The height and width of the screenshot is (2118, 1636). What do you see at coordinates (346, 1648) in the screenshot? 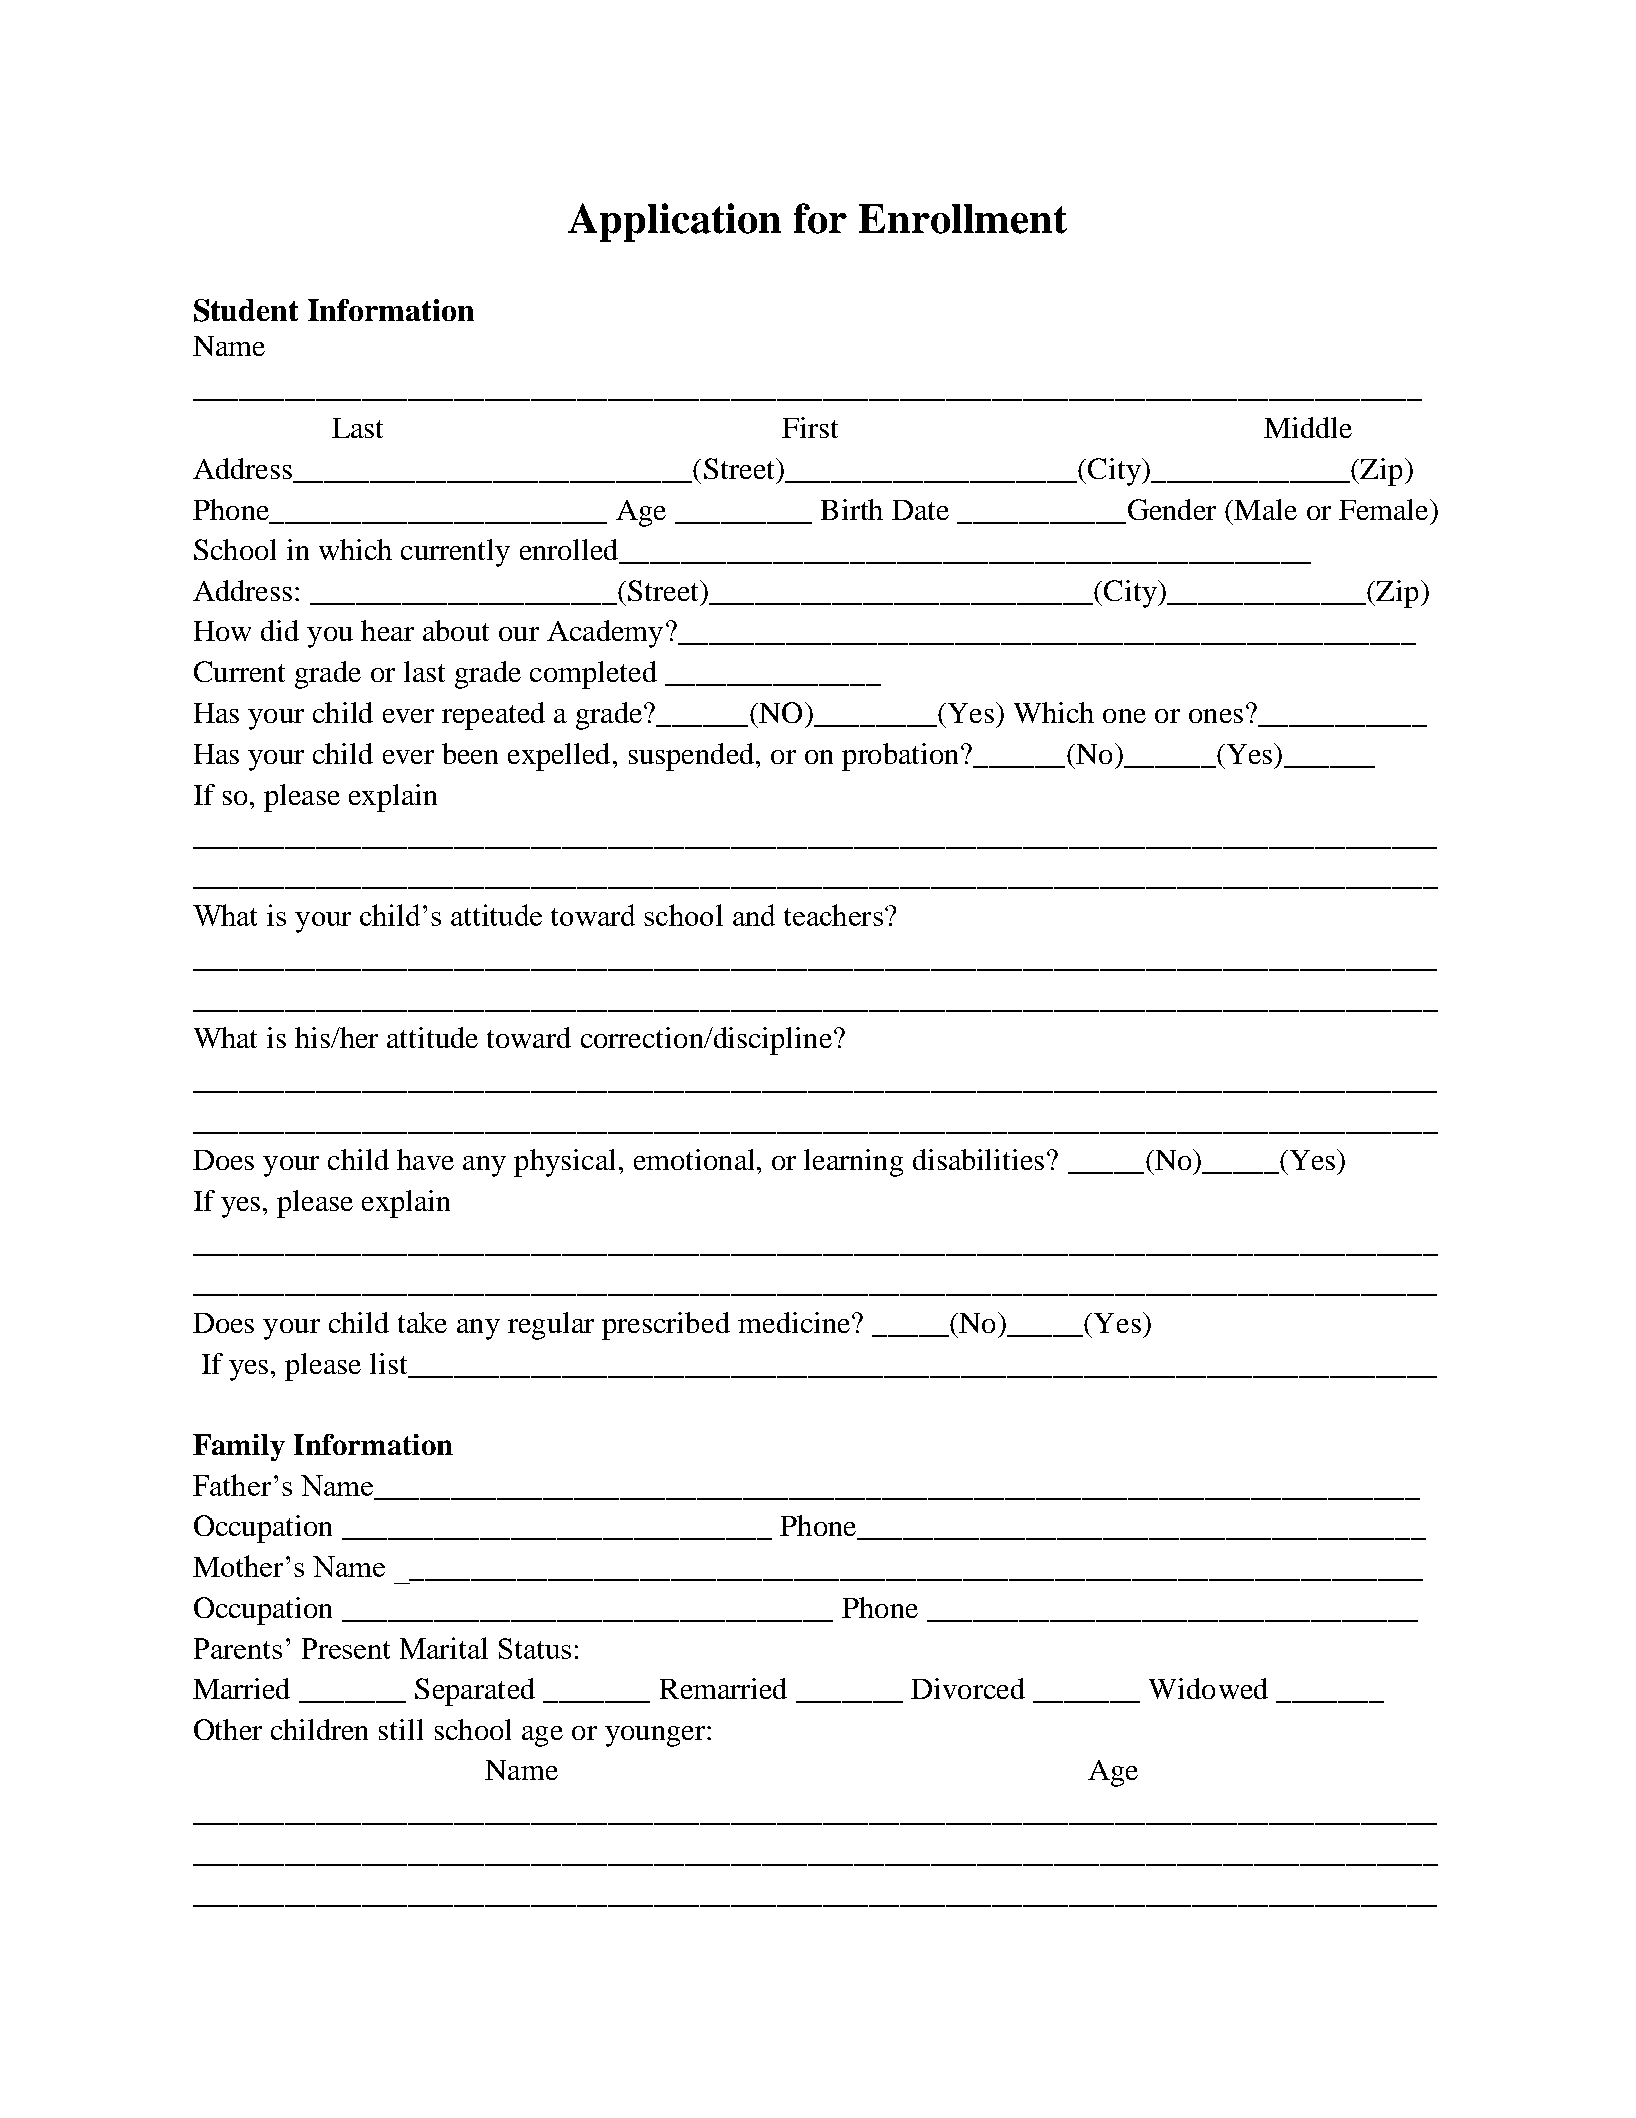
I see `Present` at bounding box center [346, 1648].
